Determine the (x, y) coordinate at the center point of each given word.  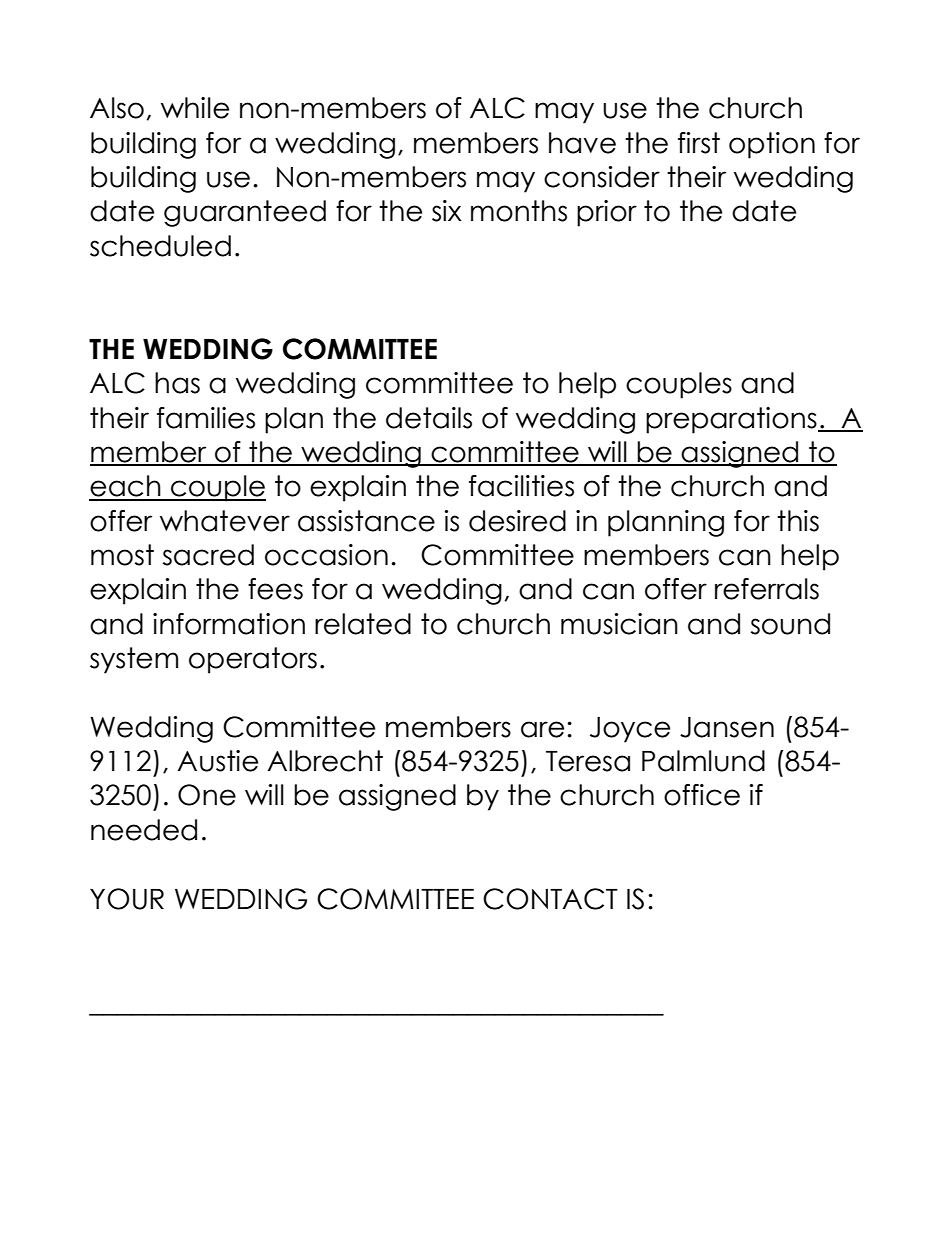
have (582, 143)
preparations (732, 420)
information (229, 624)
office (702, 795)
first (699, 143)
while (195, 108)
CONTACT (550, 899)
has (177, 383)
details (429, 418)
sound (790, 624)
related (363, 624)
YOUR (127, 899)
